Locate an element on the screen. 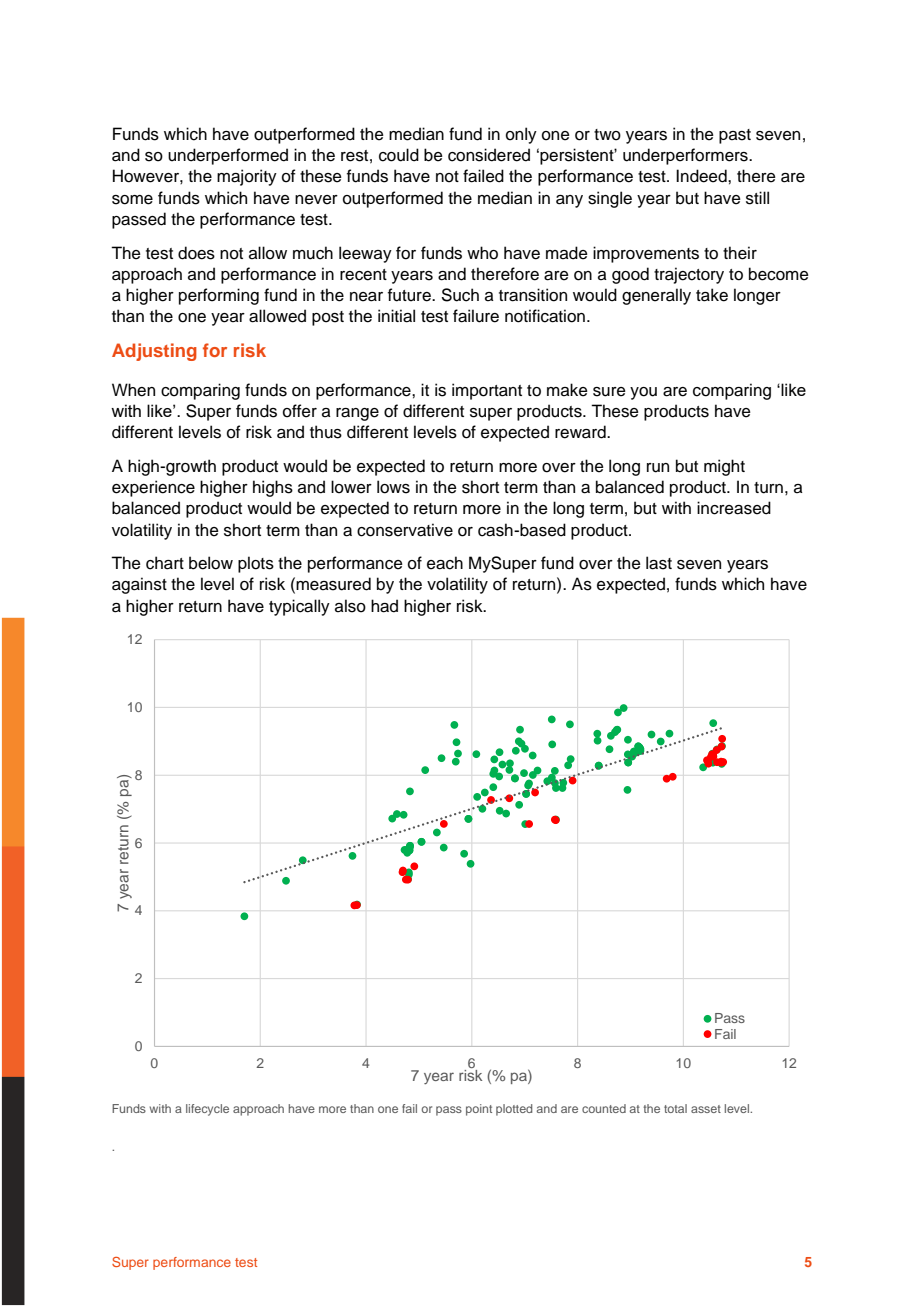 The image size is (924, 1308). Indeed is located at coordinates (702, 176).
